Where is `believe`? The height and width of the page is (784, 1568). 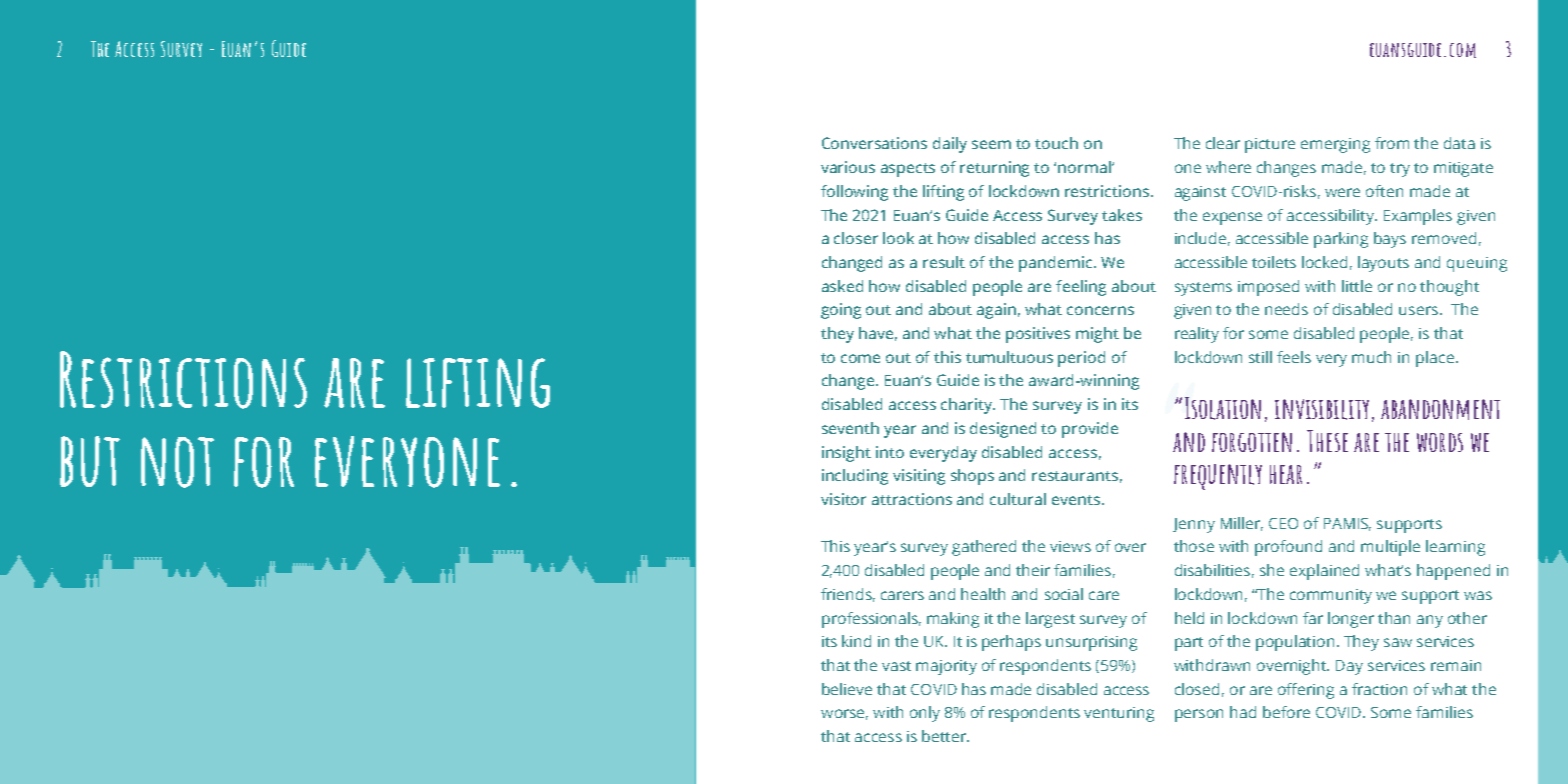 believe is located at coordinates (847, 689).
